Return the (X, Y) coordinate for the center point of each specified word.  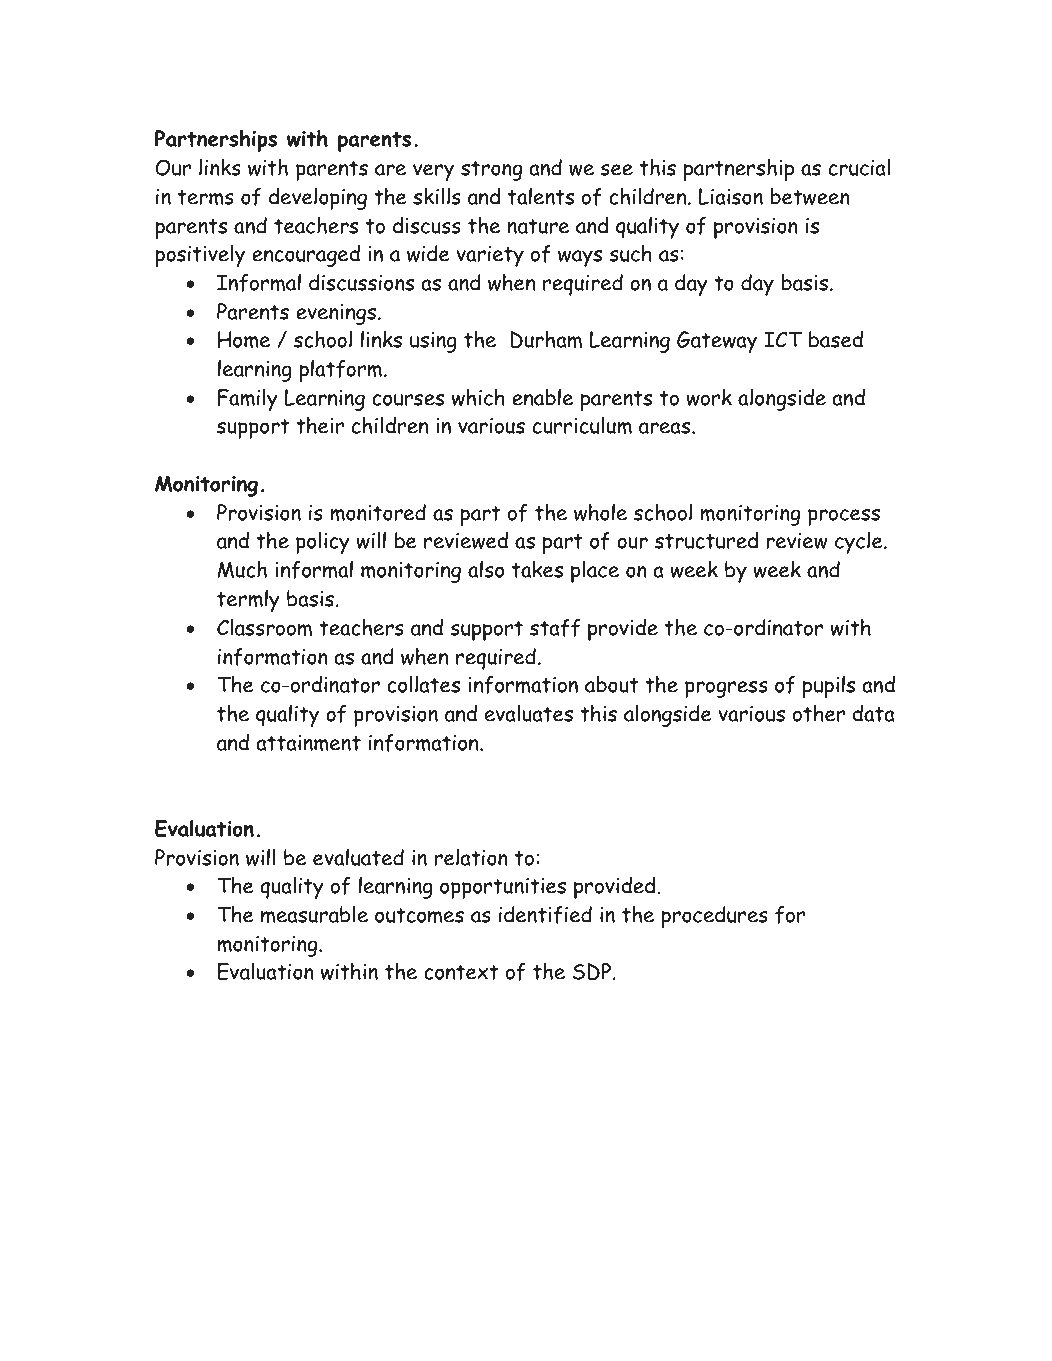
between (810, 196)
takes (537, 569)
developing (318, 199)
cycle (860, 543)
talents (541, 196)
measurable (314, 914)
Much (242, 569)
